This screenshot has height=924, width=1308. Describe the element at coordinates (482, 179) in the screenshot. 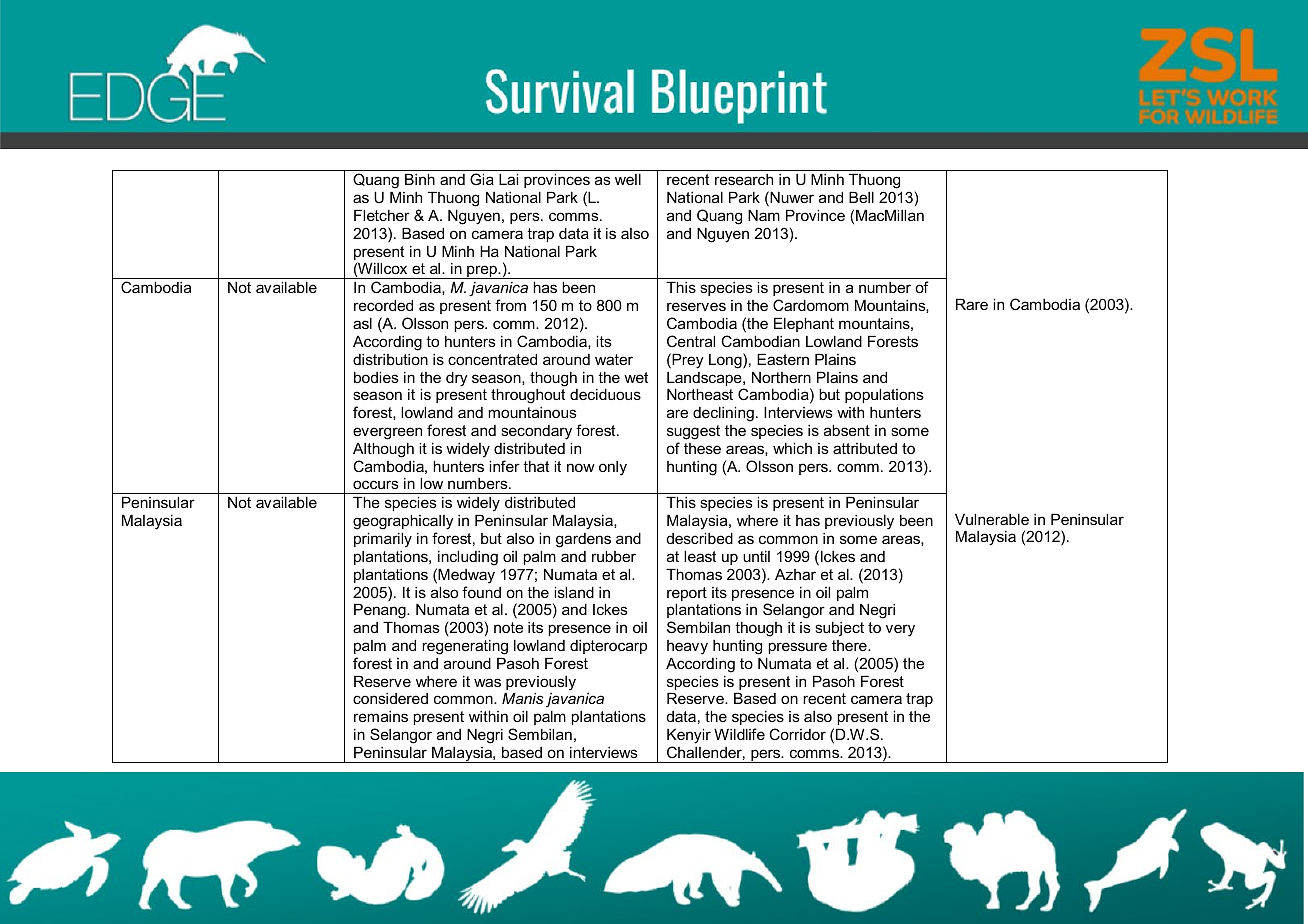

I see `Gia` at that location.
